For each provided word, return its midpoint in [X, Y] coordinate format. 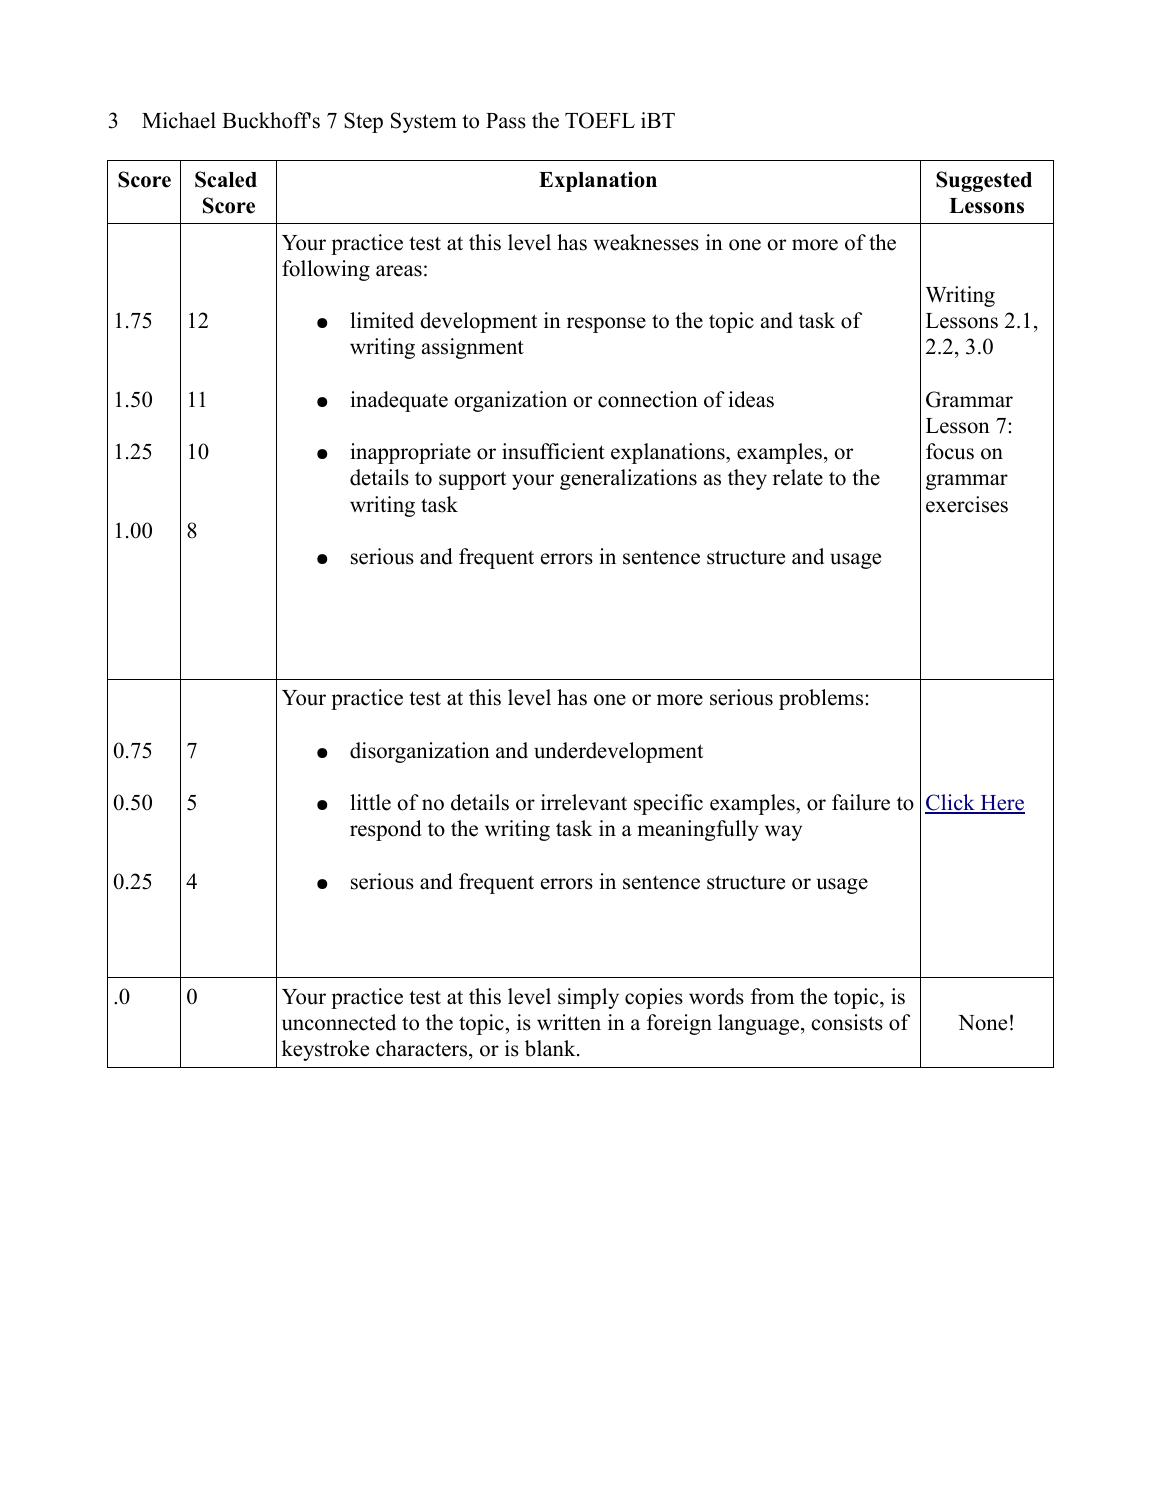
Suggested [984, 181]
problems [822, 699]
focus [950, 451]
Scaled [226, 179]
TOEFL [600, 120]
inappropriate [410, 453]
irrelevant [584, 802]
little [370, 802]
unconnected [339, 1022]
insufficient [553, 451]
